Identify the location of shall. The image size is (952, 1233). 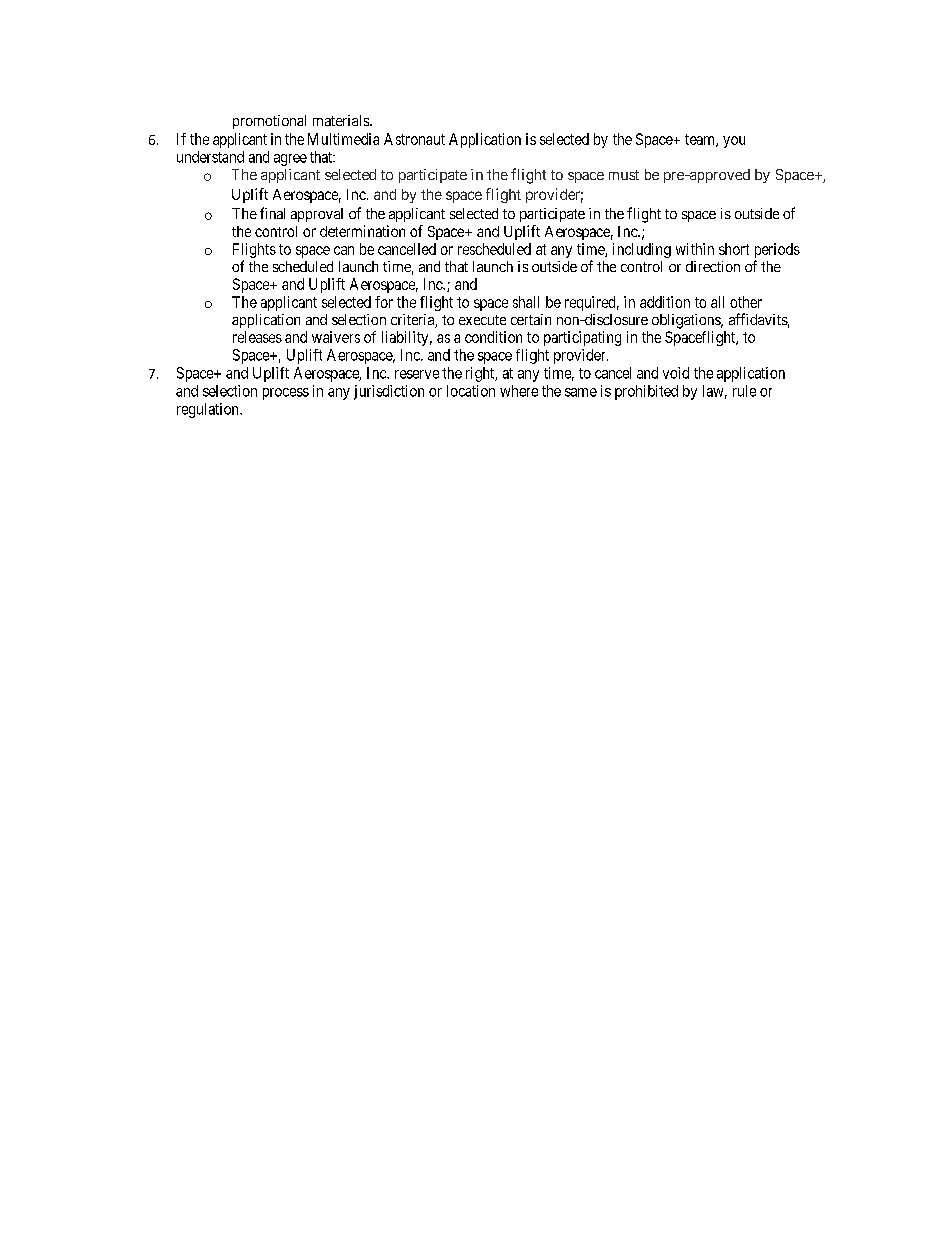
(526, 302).
